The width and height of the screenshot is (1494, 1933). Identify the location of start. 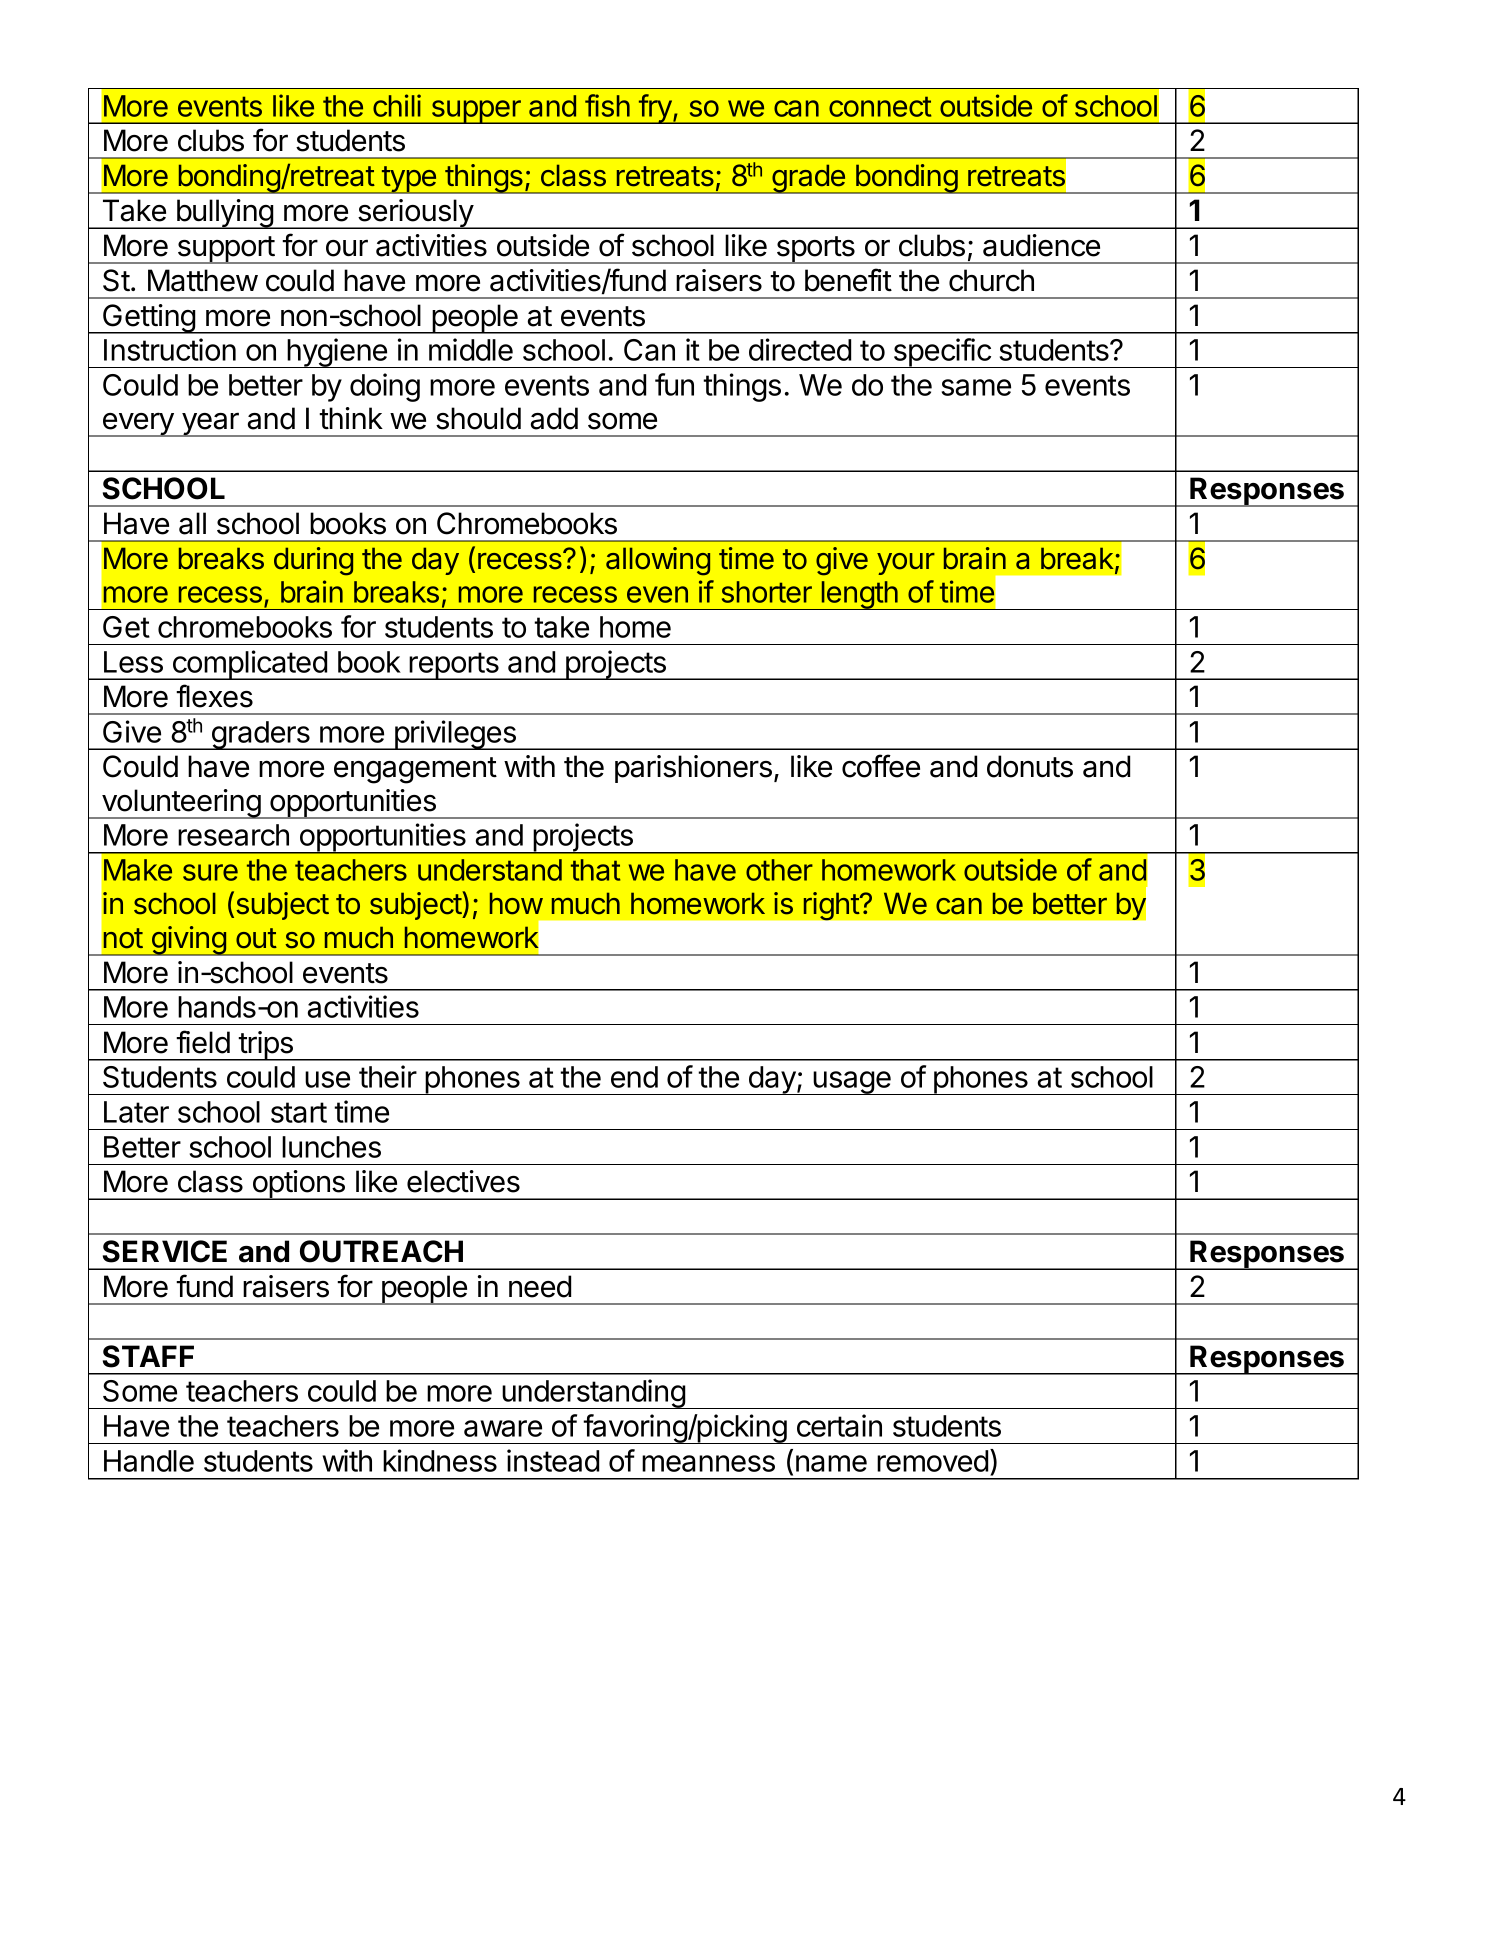
(299, 1112).
